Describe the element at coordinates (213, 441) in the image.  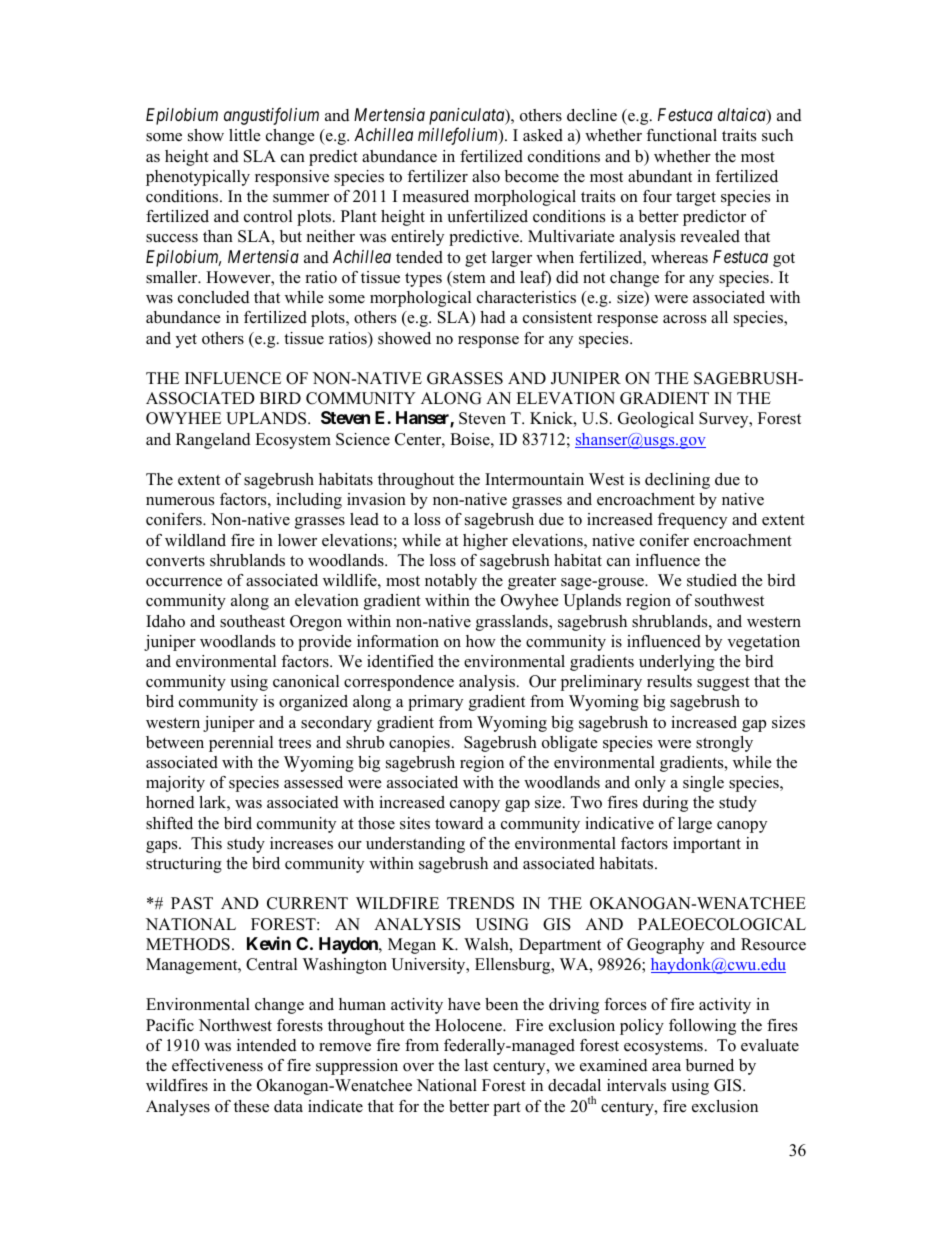
I see `Rangeland` at that location.
